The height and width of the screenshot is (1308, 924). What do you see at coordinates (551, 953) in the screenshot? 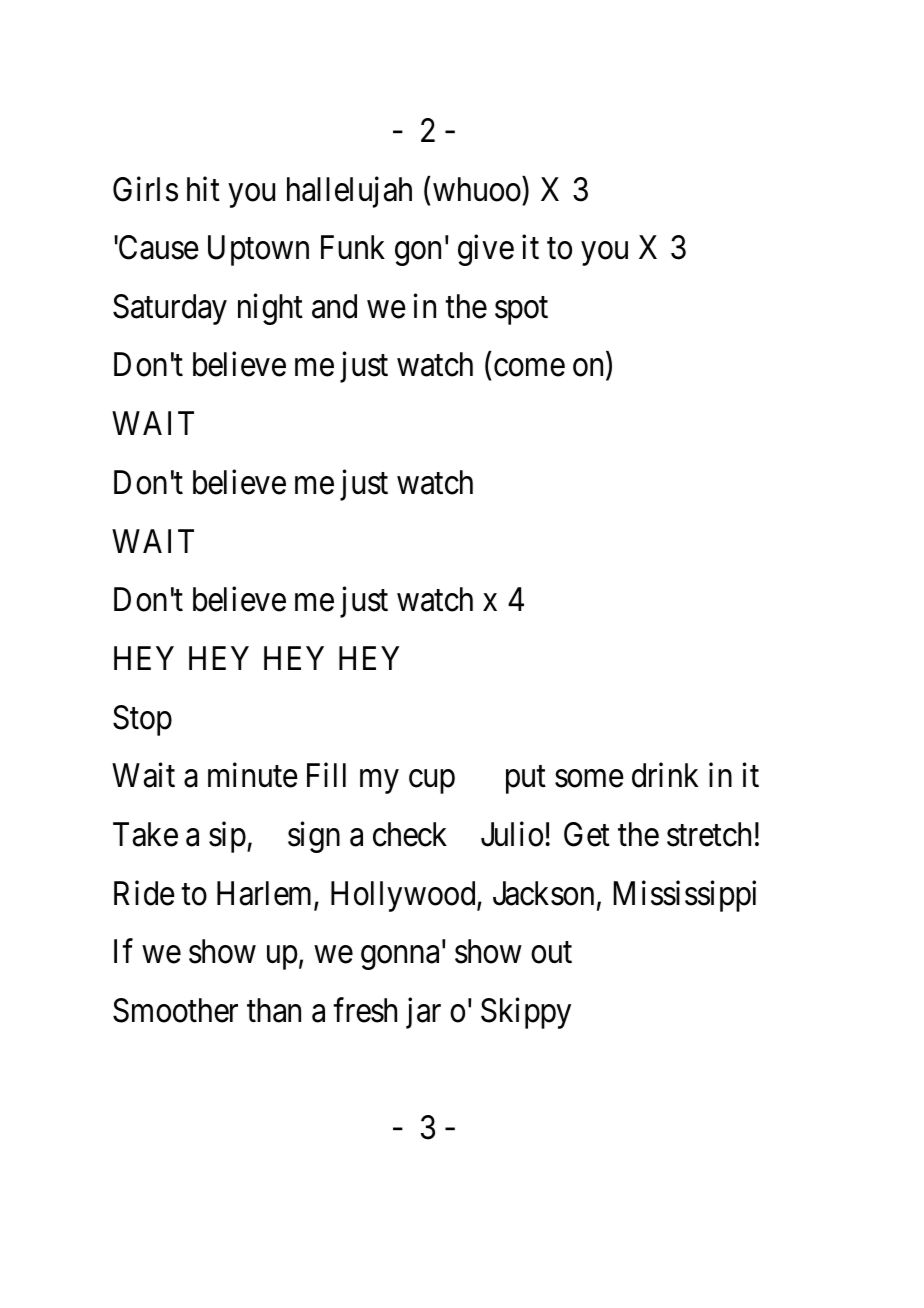
I see `out` at bounding box center [551, 953].
